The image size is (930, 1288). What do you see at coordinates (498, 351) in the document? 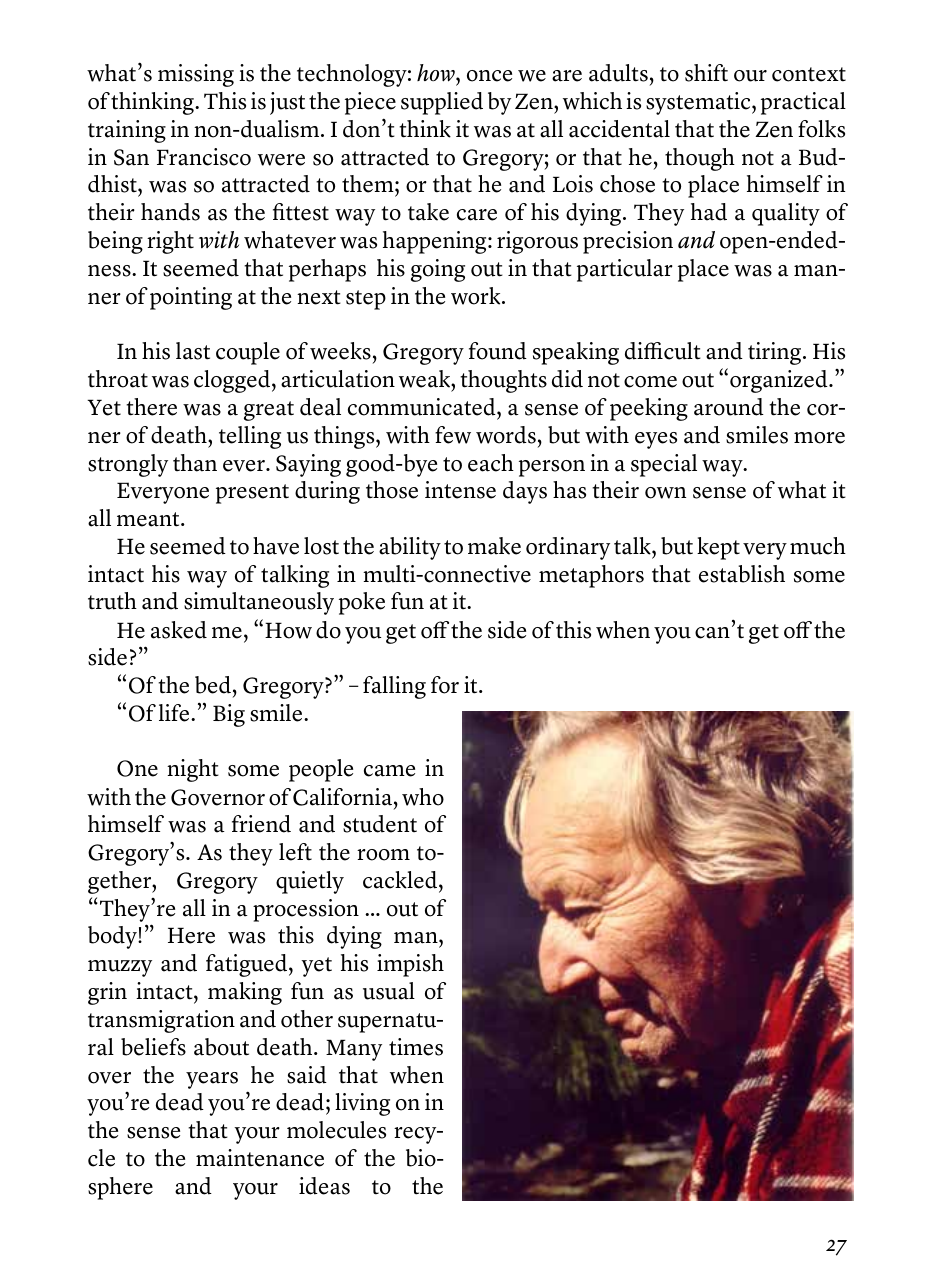
I see `found` at bounding box center [498, 351].
